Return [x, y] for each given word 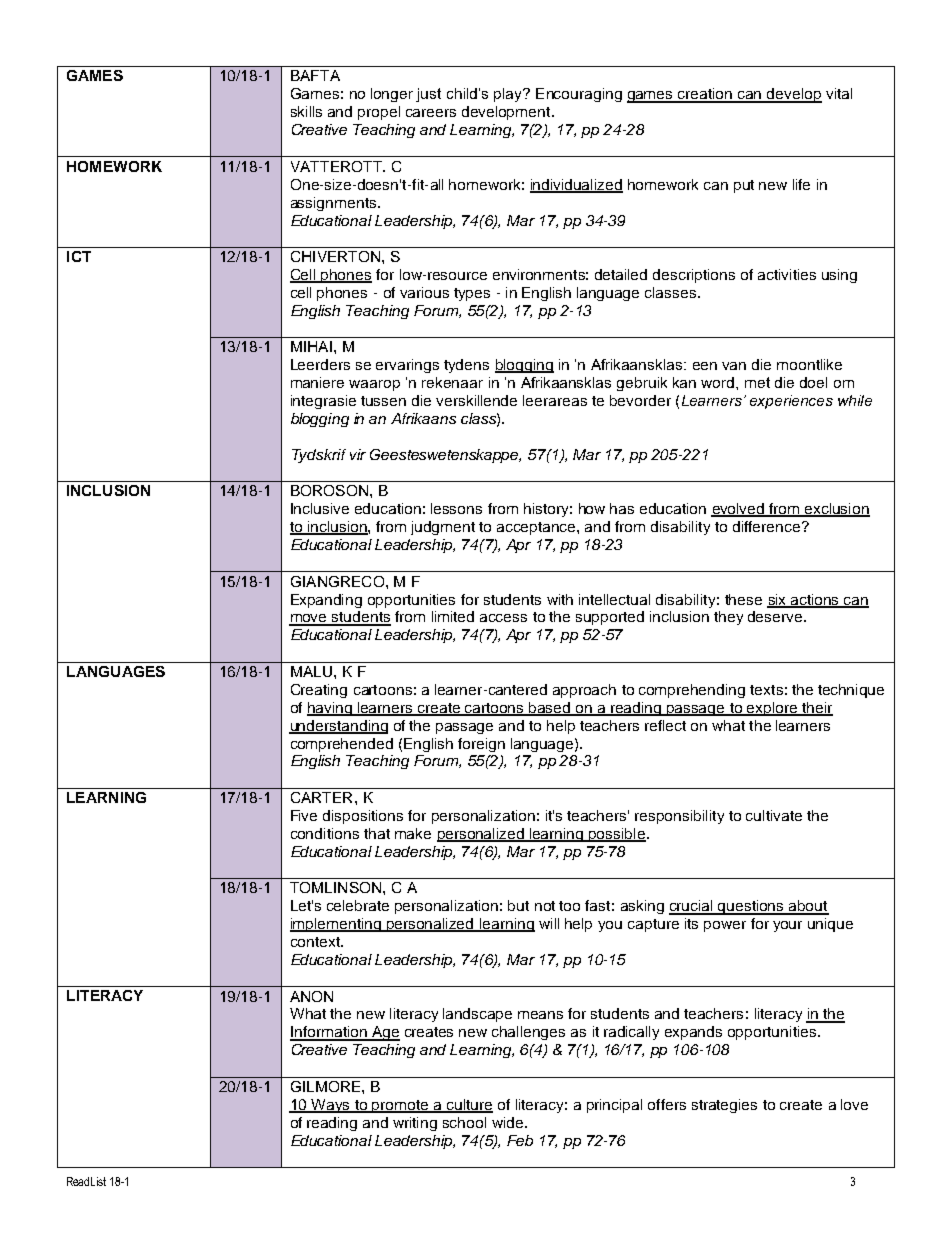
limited [453, 616]
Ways [330, 1106]
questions [751, 907]
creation [705, 95]
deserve [776, 616]
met [757, 382]
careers [431, 113]
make [413, 833]
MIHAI [311, 346]
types [472, 294]
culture [468, 1105]
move [309, 619]
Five [304, 815]
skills [306, 111]
